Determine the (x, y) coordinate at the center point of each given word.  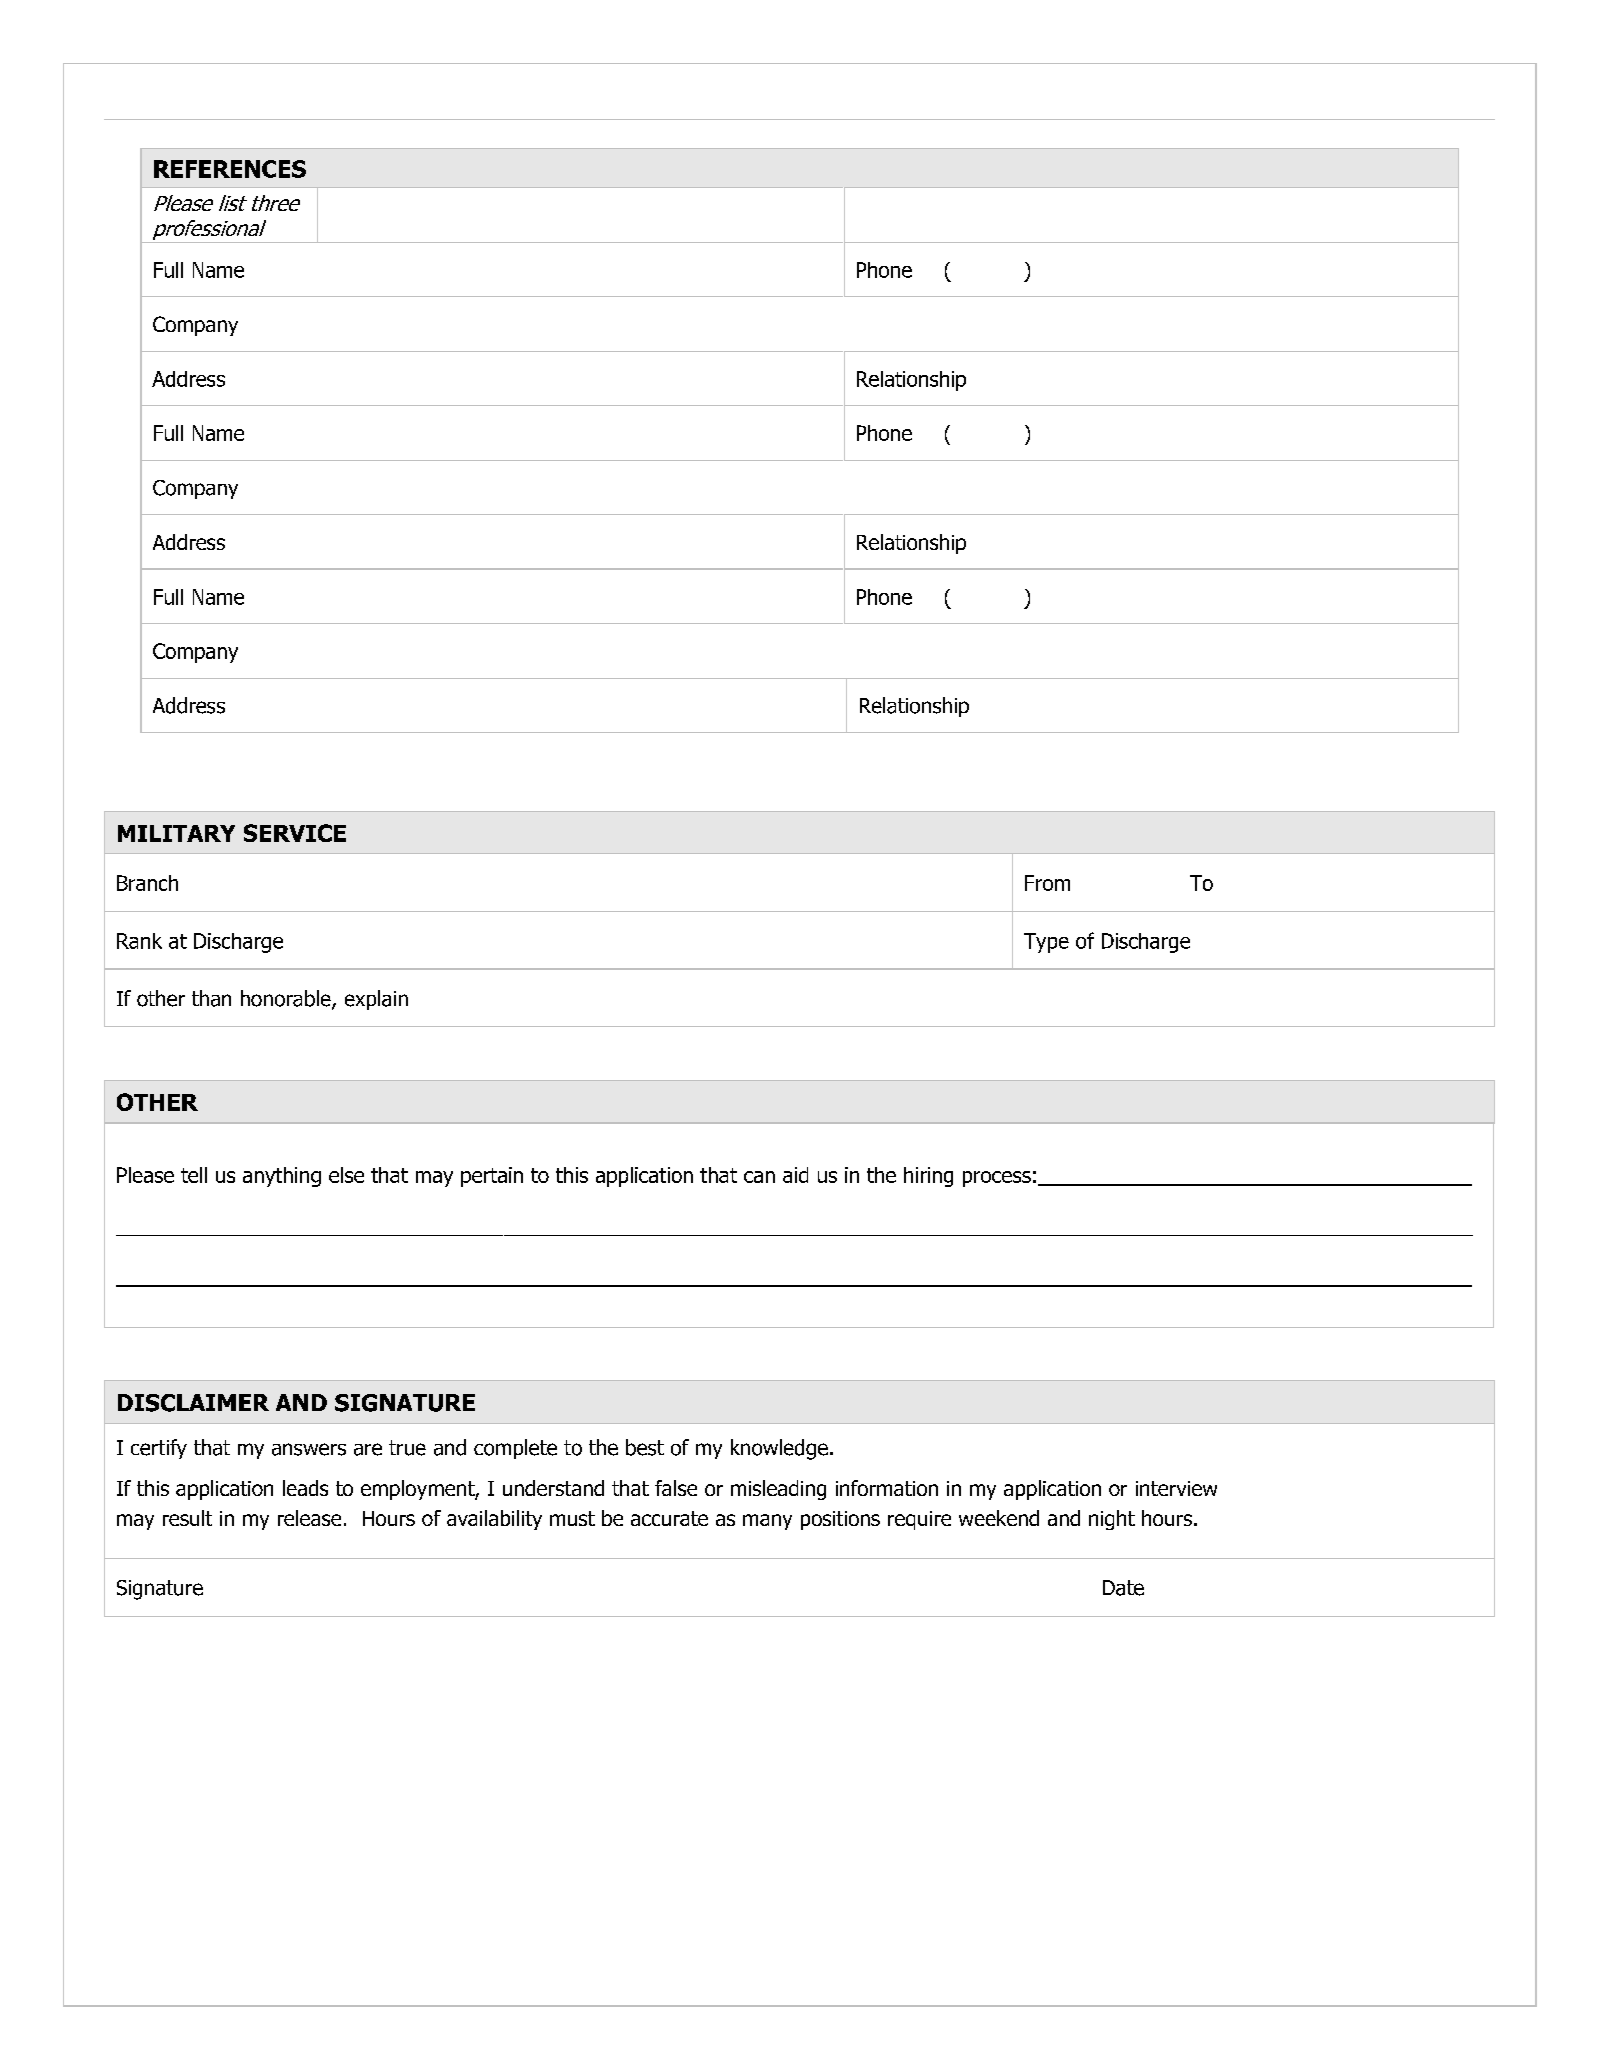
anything (282, 1177)
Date (1123, 1588)
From (1047, 883)
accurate (669, 1518)
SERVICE (295, 833)
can (759, 1177)
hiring (928, 1177)
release (309, 1518)
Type (1046, 943)
